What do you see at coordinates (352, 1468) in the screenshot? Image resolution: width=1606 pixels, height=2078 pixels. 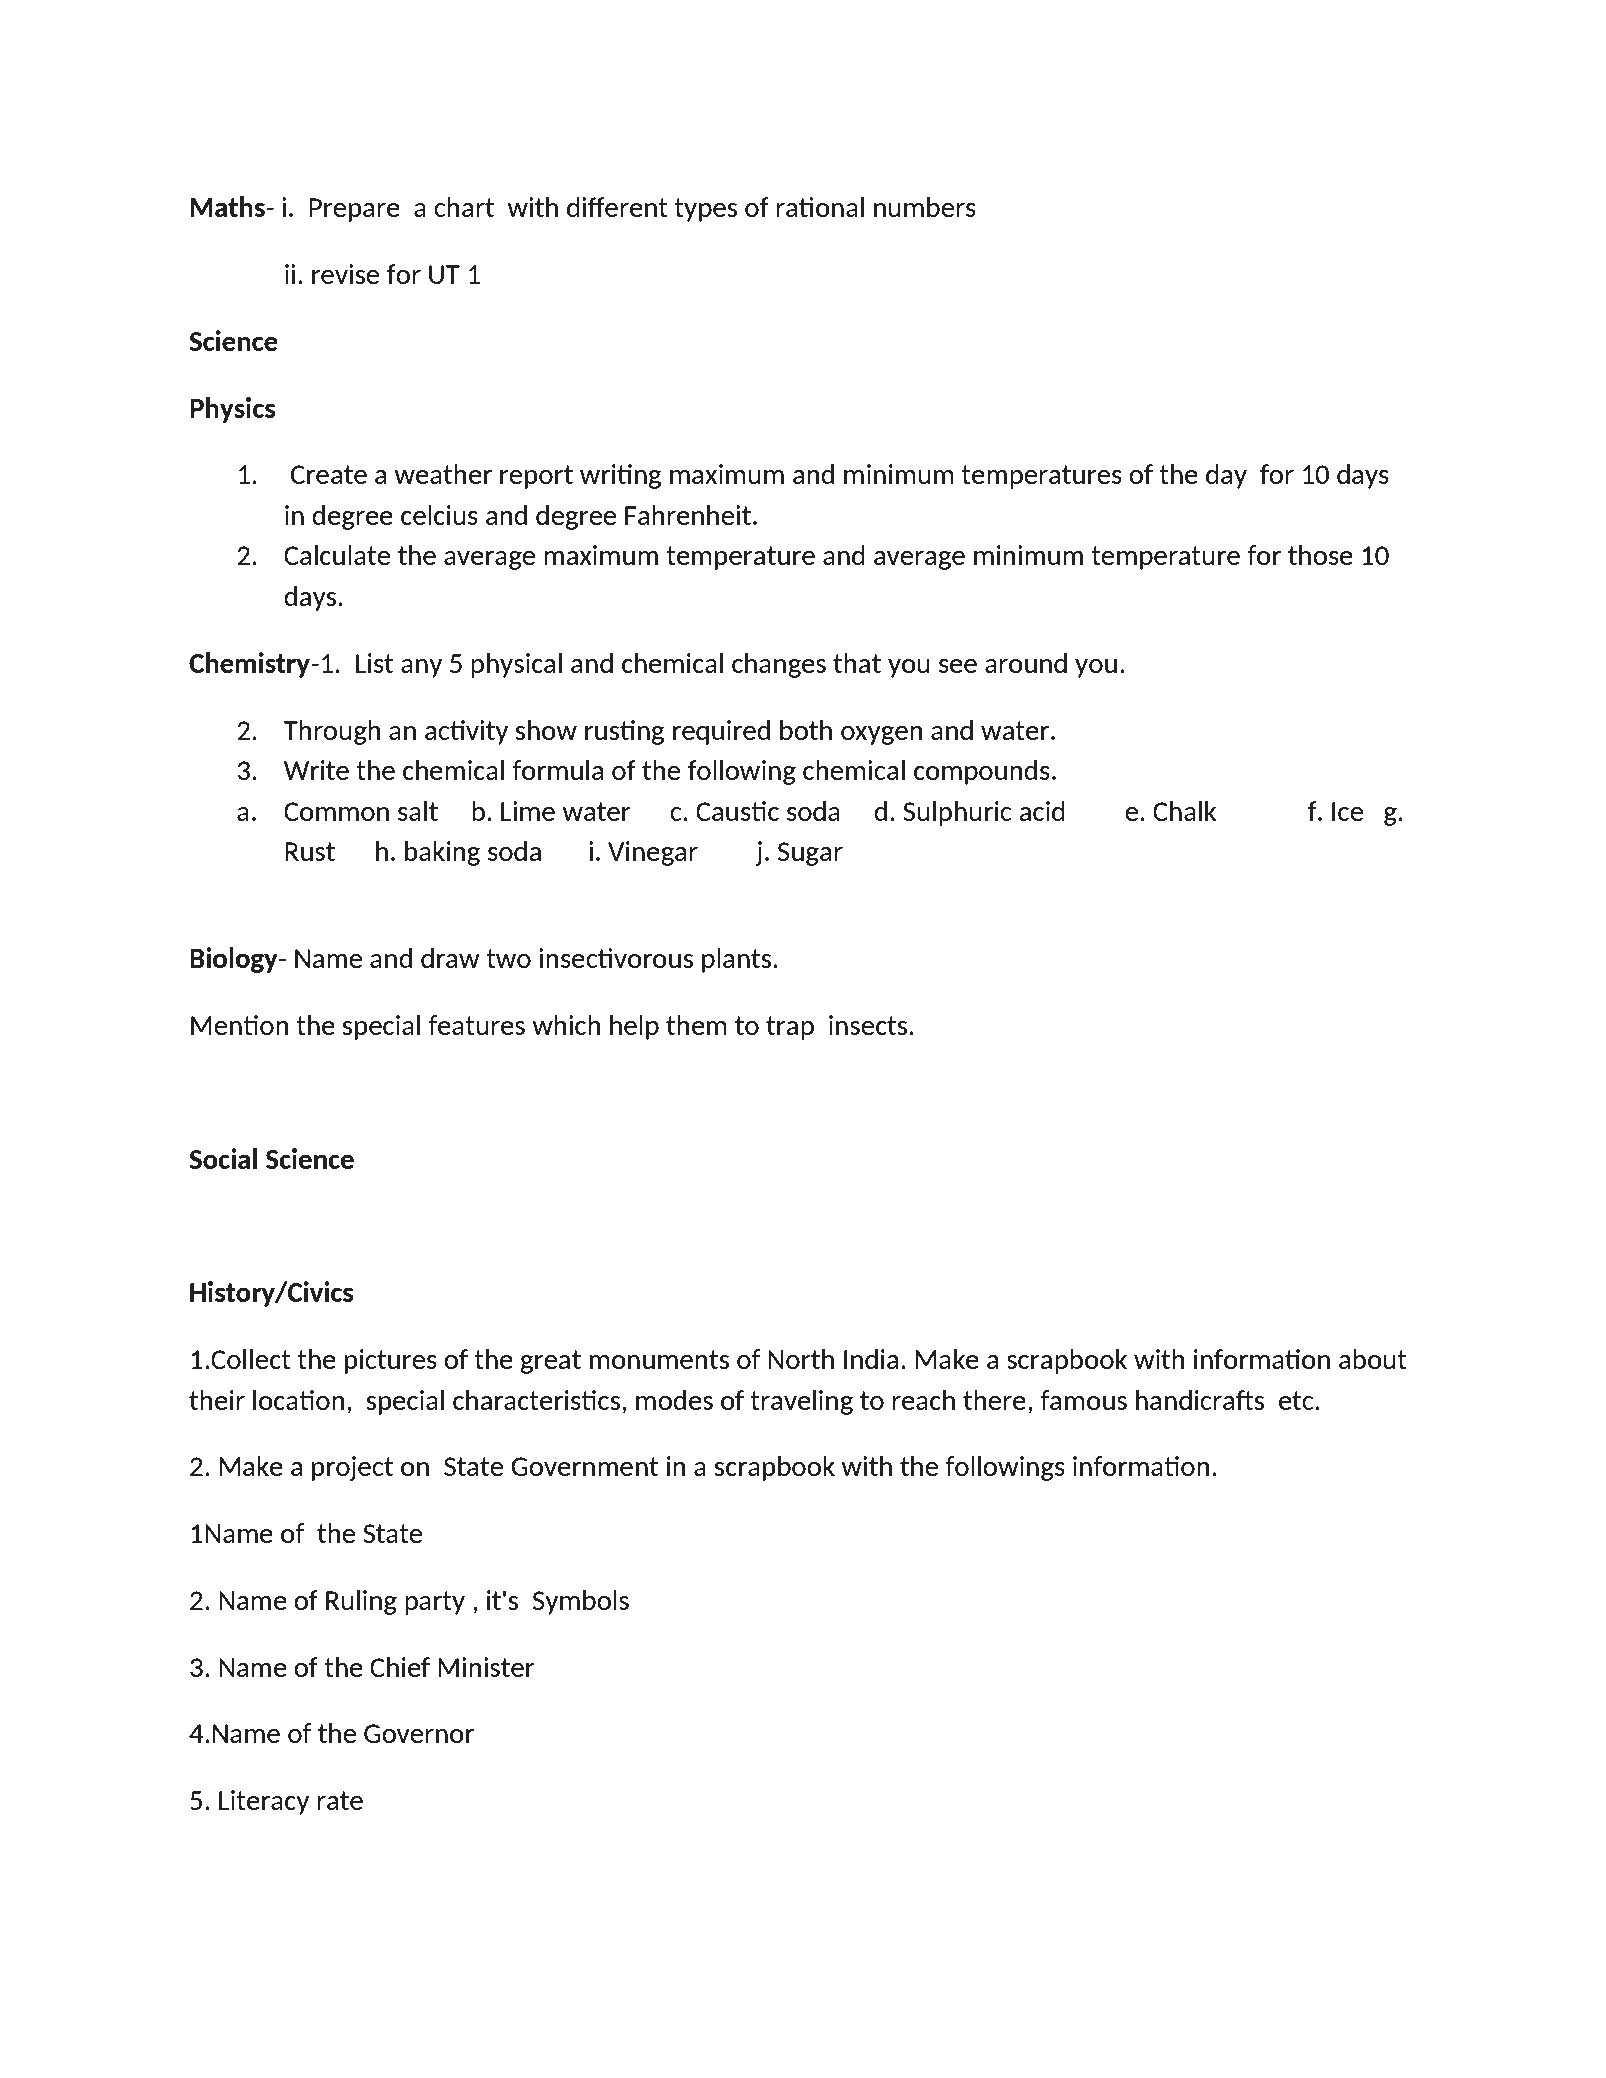 I see `project` at bounding box center [352, 1468].
